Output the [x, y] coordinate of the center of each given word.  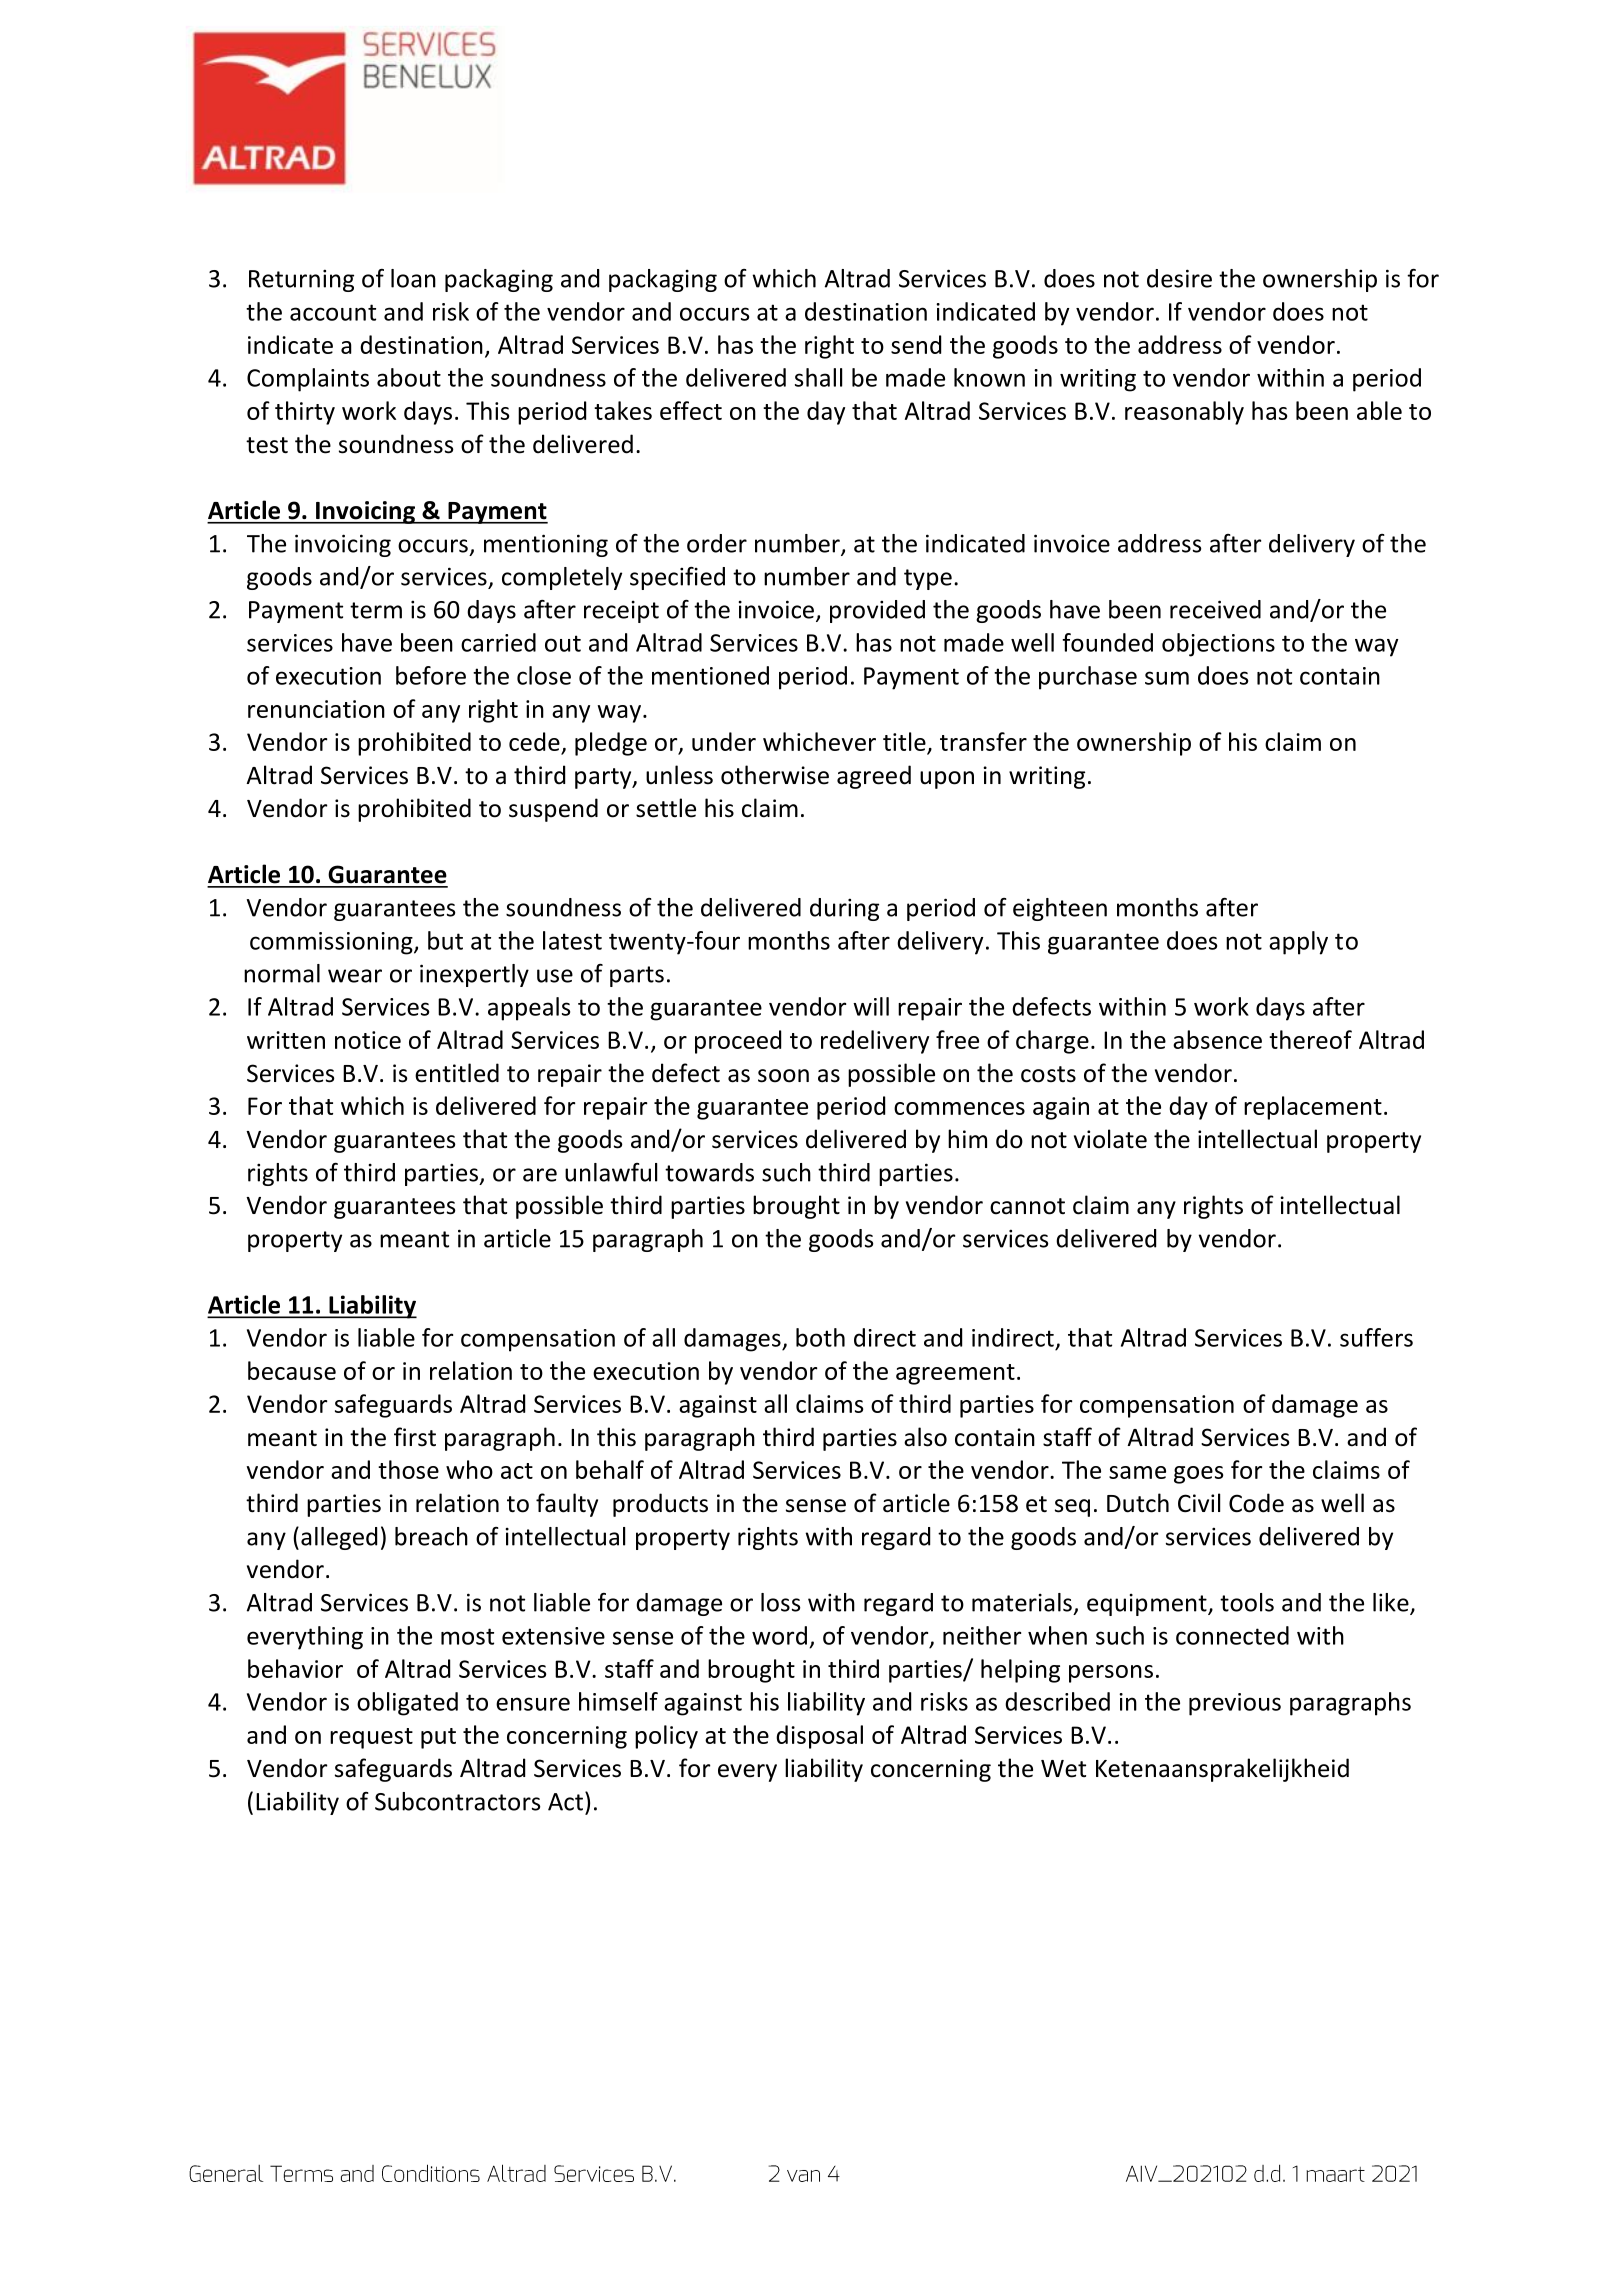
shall [818, 377]
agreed [874, 777]
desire [1179, 278]
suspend [553, 810]
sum [1167, 678]
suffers [1376, 1337]
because [292, 1370]
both [820, 1337]
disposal [819, 1737]
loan [413, 278]
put [438, 1738]
